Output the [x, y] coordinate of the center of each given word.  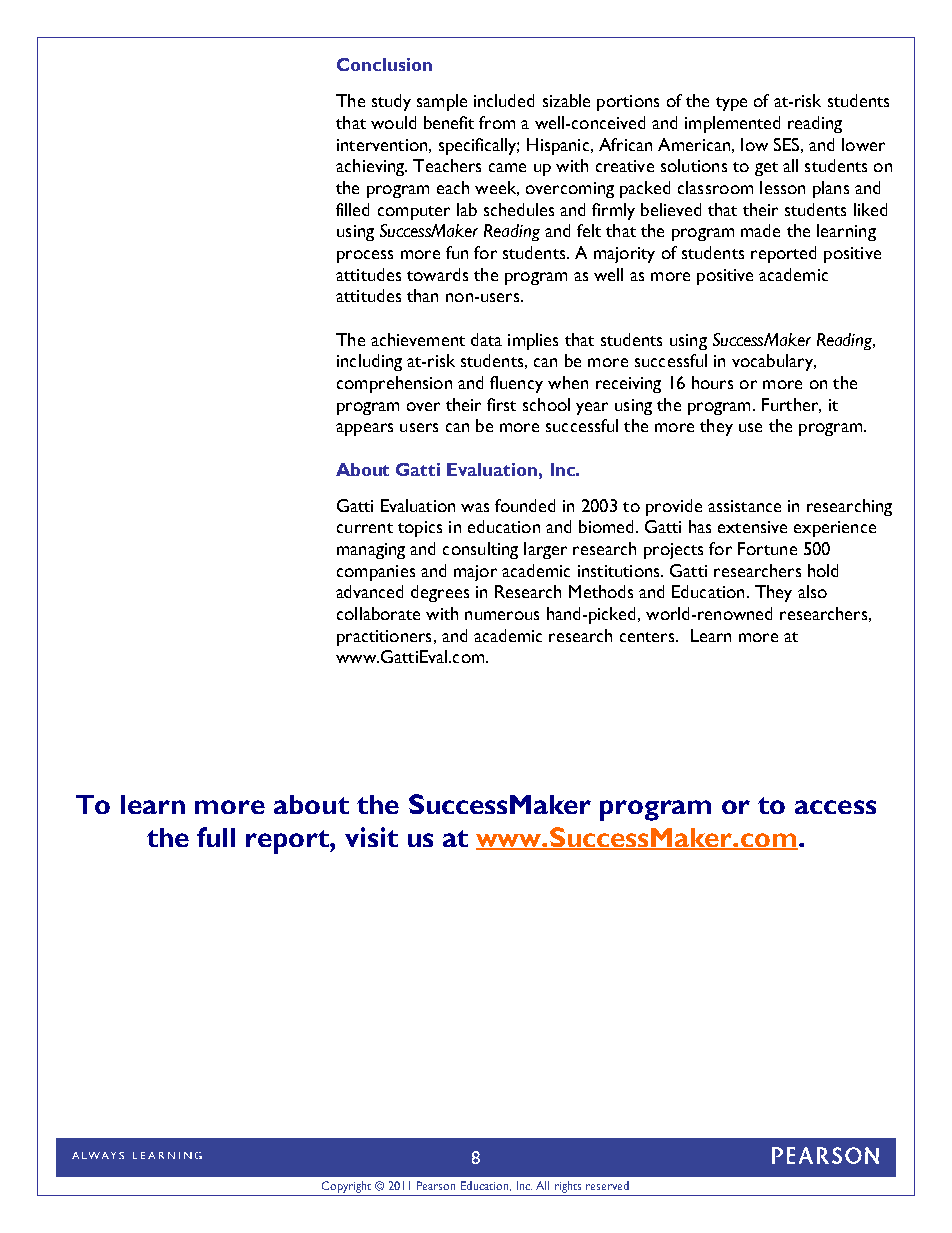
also [812, 591]
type [731, 104]
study [391, 102]
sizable [566, 100]
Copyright [346, 1187]
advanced [369, 591]
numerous [502, 615]
